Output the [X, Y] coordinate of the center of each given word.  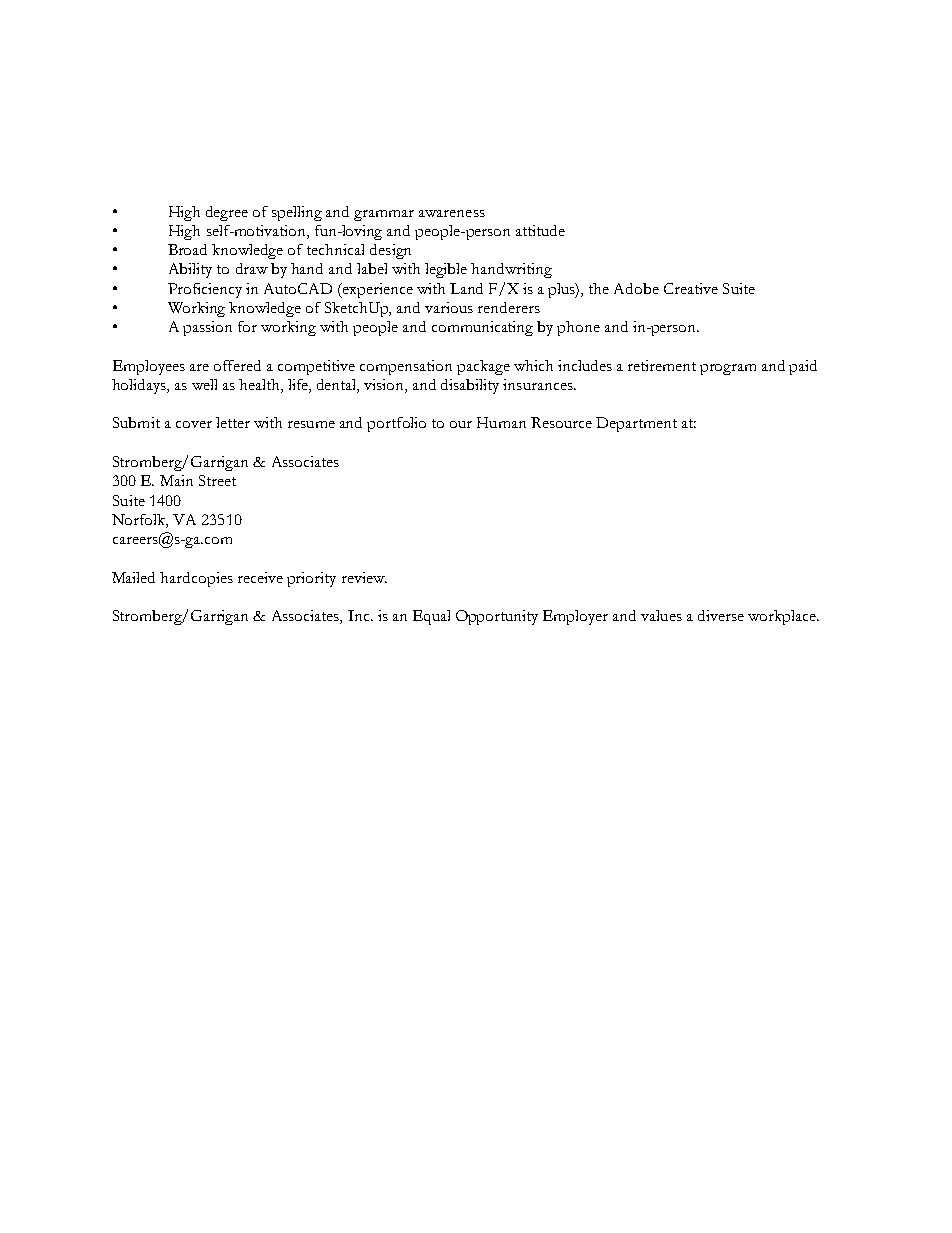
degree [227, 213]
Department [636, 424]
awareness [452, 213]
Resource [561, 422]
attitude [540, 230]
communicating [482, 328]
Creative [691, 288]
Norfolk [140, 521]
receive [260, 577]
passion [207, 328]
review [364, 577]
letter [233, 422]
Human [501, 422]
